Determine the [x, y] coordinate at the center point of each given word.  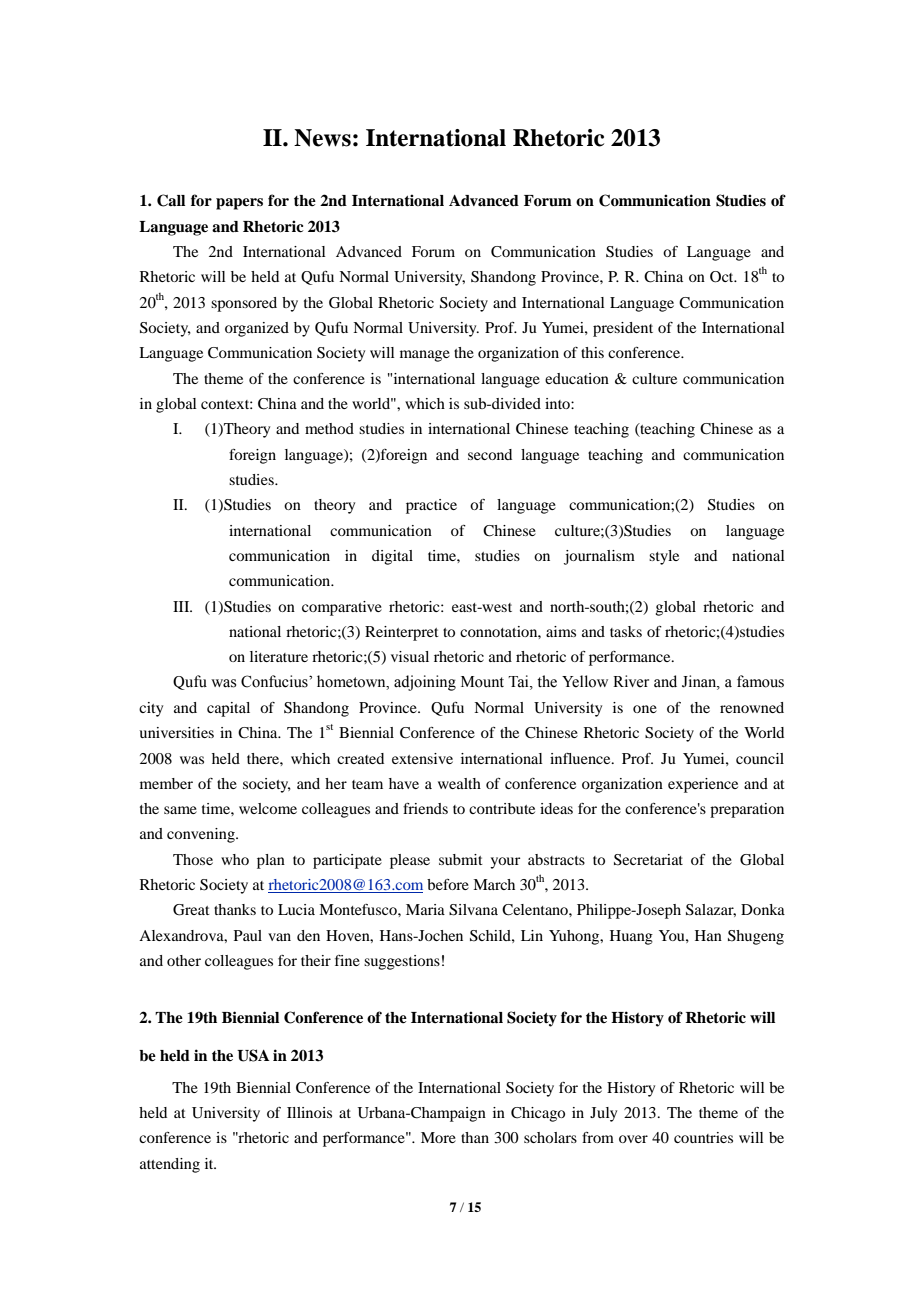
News [322, 138]
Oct [723, 277]
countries [703, 1137]
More [438, 1137]
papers [239, 204]
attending [170, 1165]
